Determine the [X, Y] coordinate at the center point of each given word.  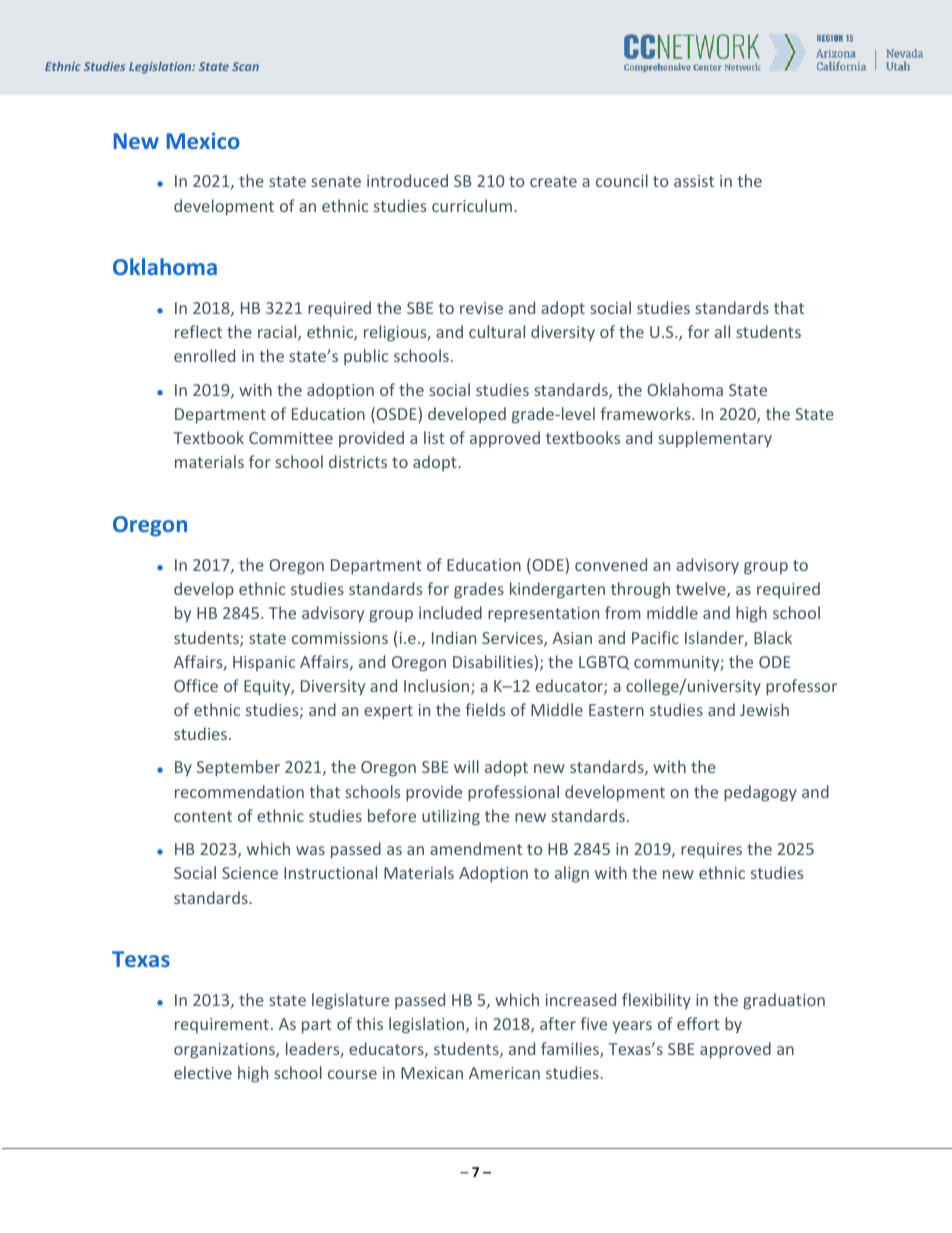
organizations [225, 1051]
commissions [340, 638]
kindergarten [557, 590]
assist [694, 181]
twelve [702, 590]
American [504, 1073]
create [553, 181]
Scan [245, 66]
